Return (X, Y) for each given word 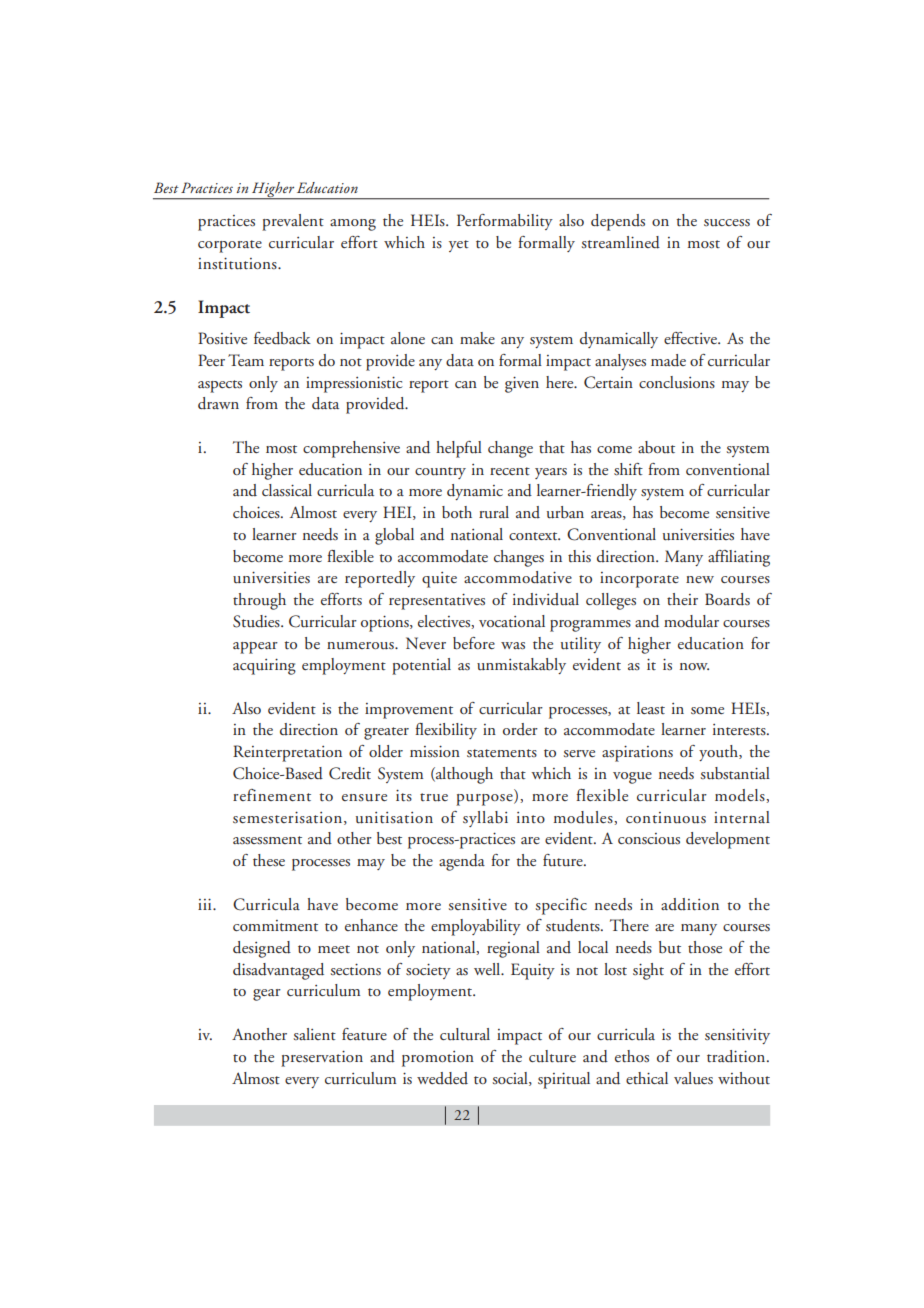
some (707, 710)
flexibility (446, 731)
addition (690, 904)
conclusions (677, 382)
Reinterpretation (287, 753)
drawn (218, 403)
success (727, 223)
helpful (459, 449)
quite (439, 580)
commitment (275, 925)
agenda (462, 862)
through (259, 601)
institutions (238, 263)
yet (459, 246)
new (700, 579)
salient (314, 1034)
